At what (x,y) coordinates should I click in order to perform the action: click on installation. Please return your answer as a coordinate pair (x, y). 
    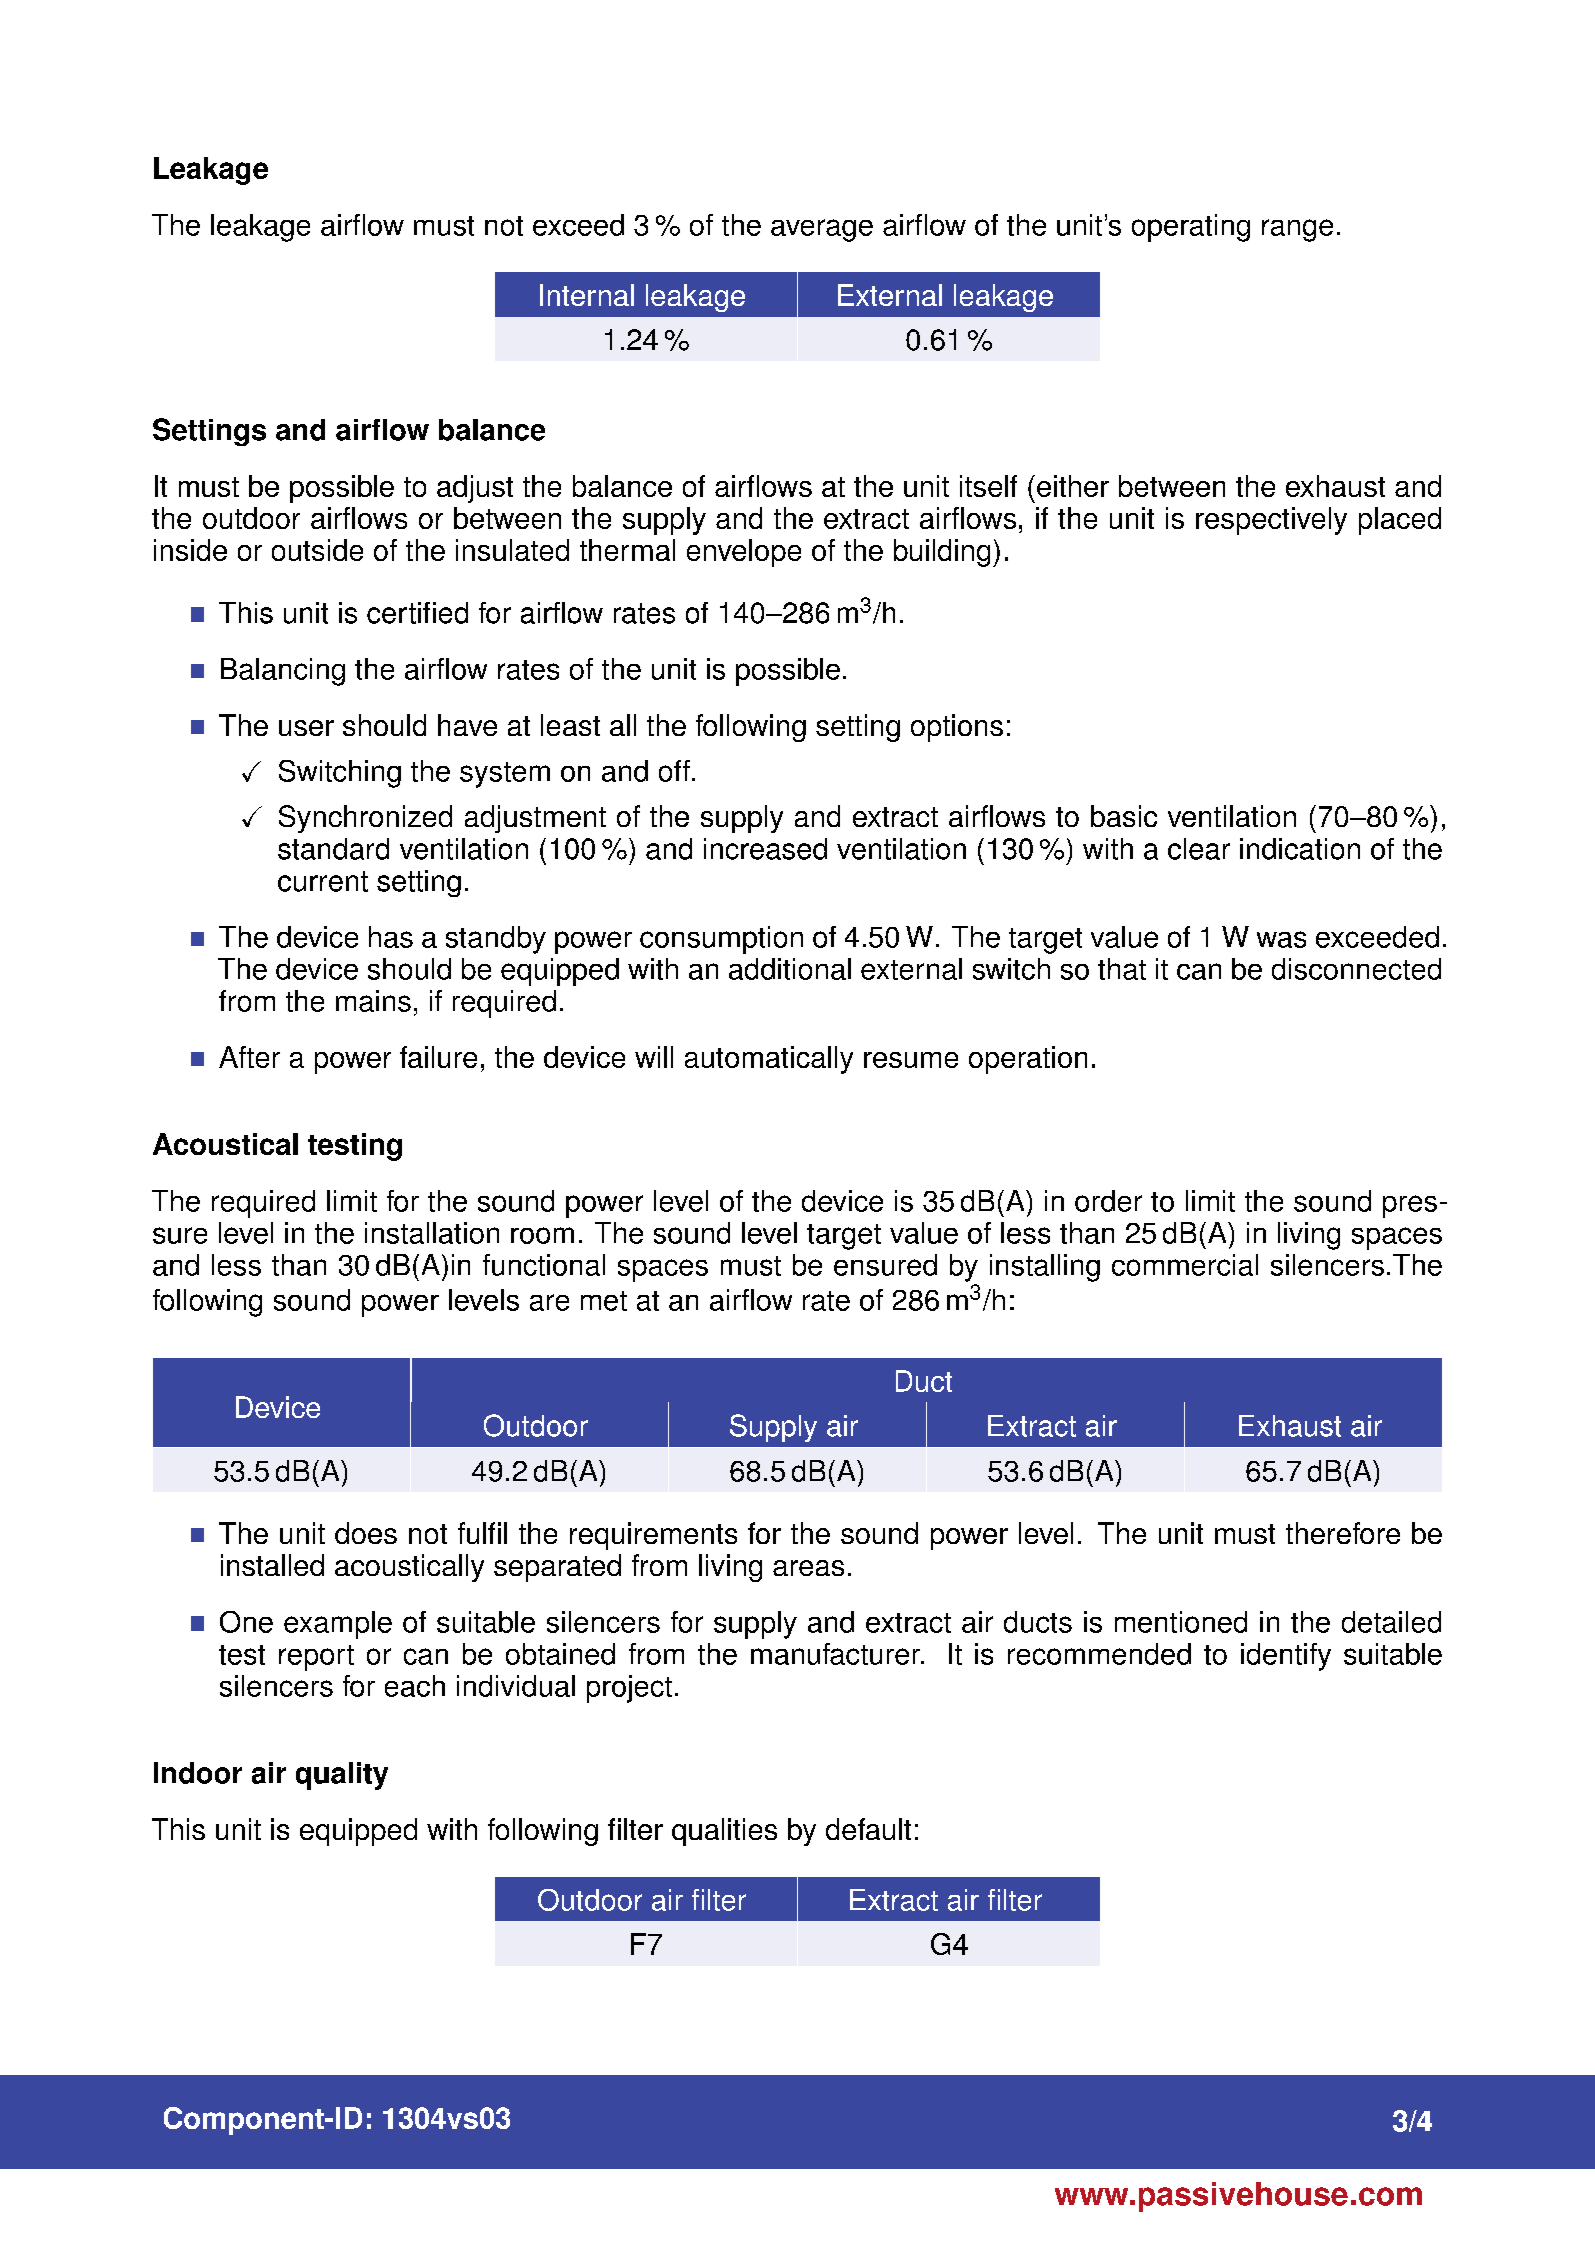
    Looking at the image, I should click on (432, 1233).
